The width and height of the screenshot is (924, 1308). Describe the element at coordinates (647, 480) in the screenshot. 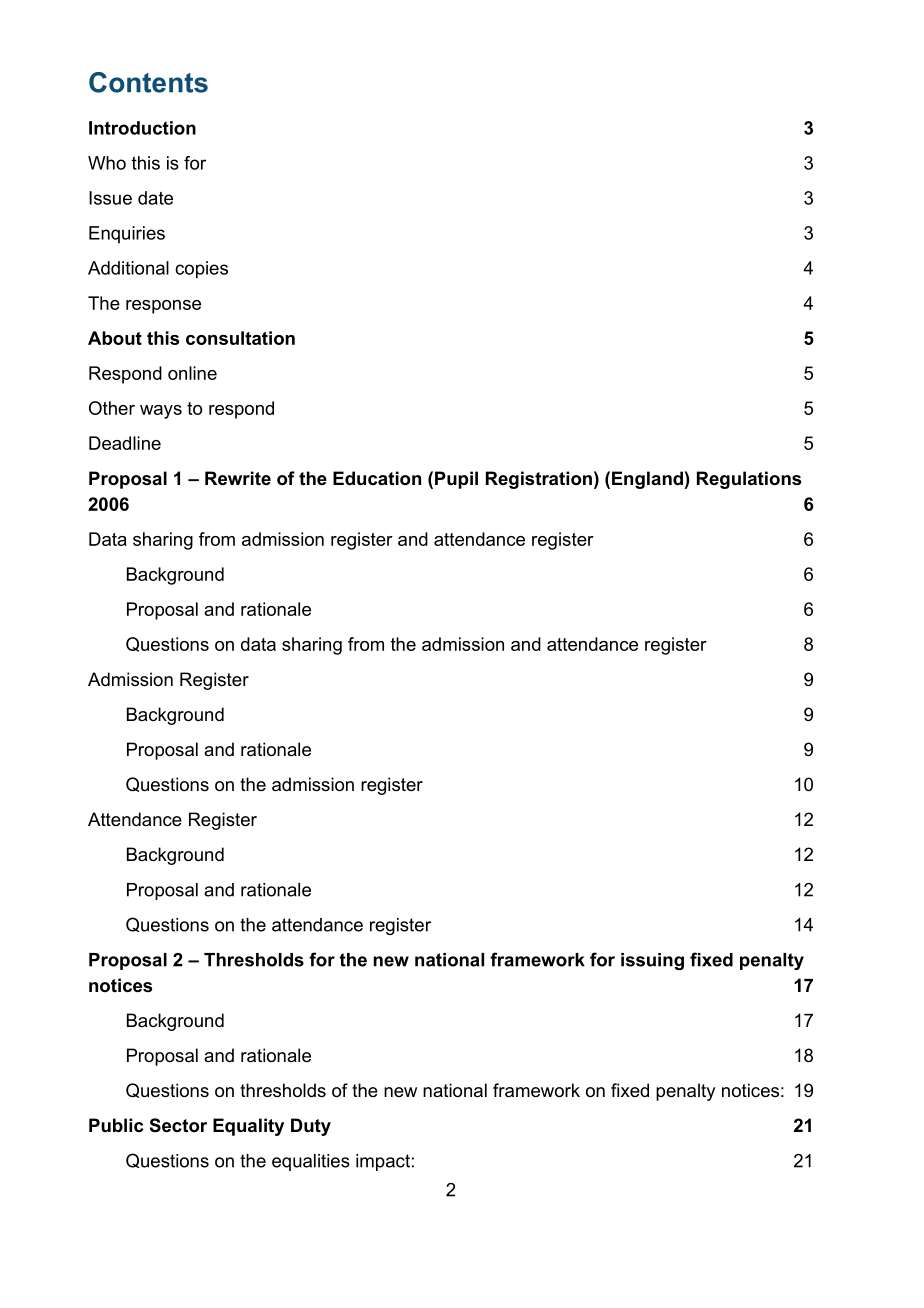

I see `England` at that location.
